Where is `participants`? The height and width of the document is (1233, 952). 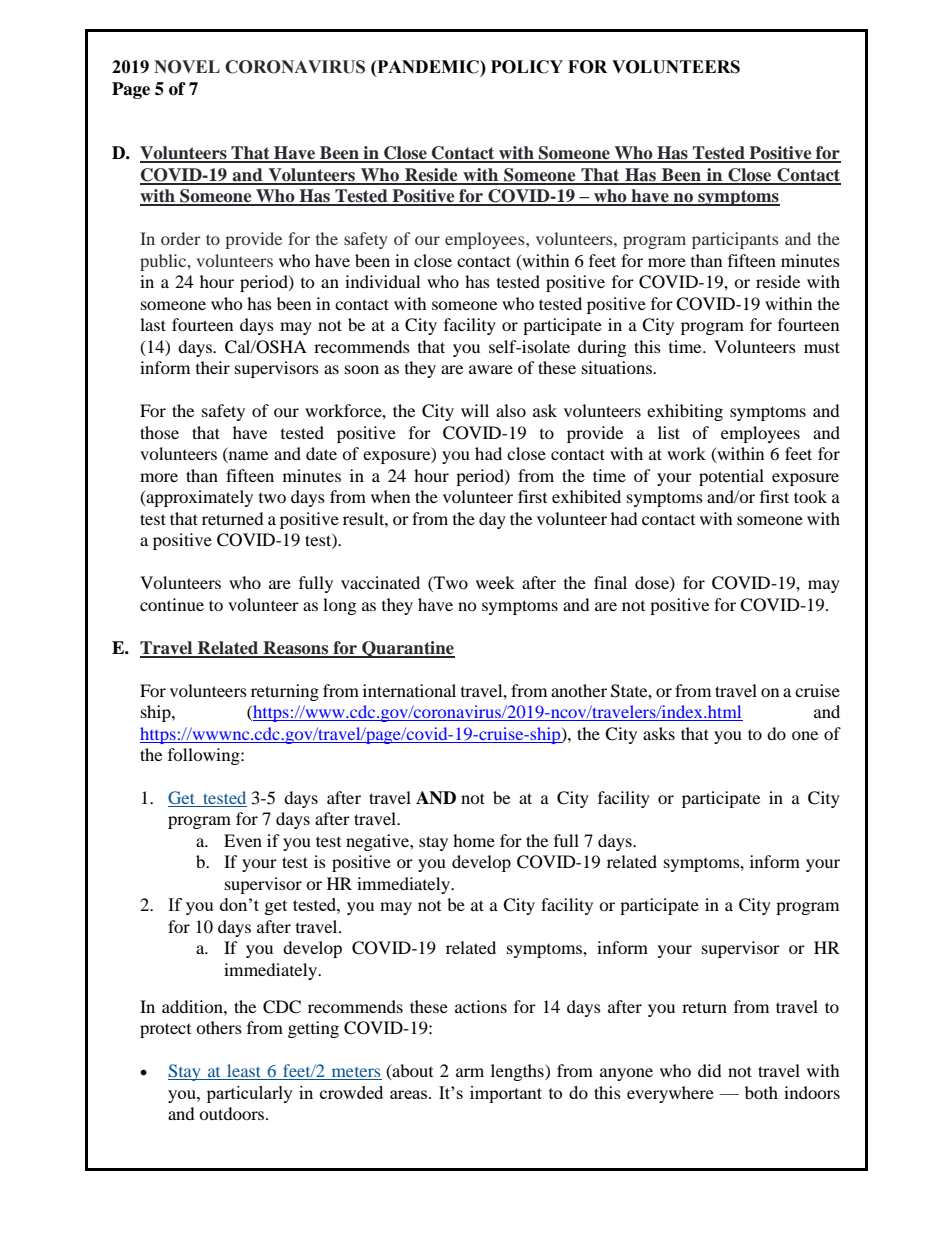
participants is located at coordinates (735, 240).
